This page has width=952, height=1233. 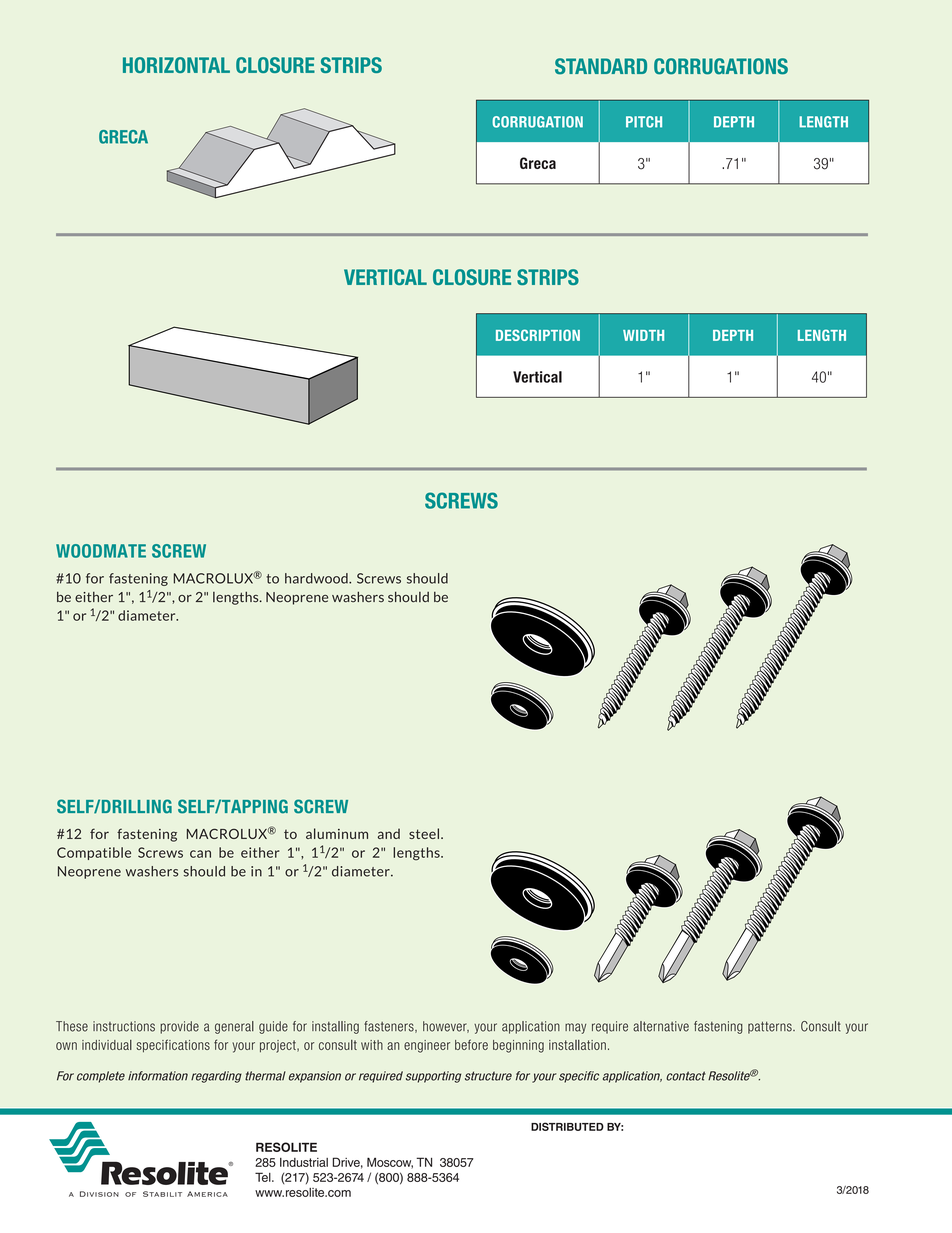 What do you see at coordinates (176, 65) in the page?
I see `HORIZONTAL` at bounding box center [176, 65].
